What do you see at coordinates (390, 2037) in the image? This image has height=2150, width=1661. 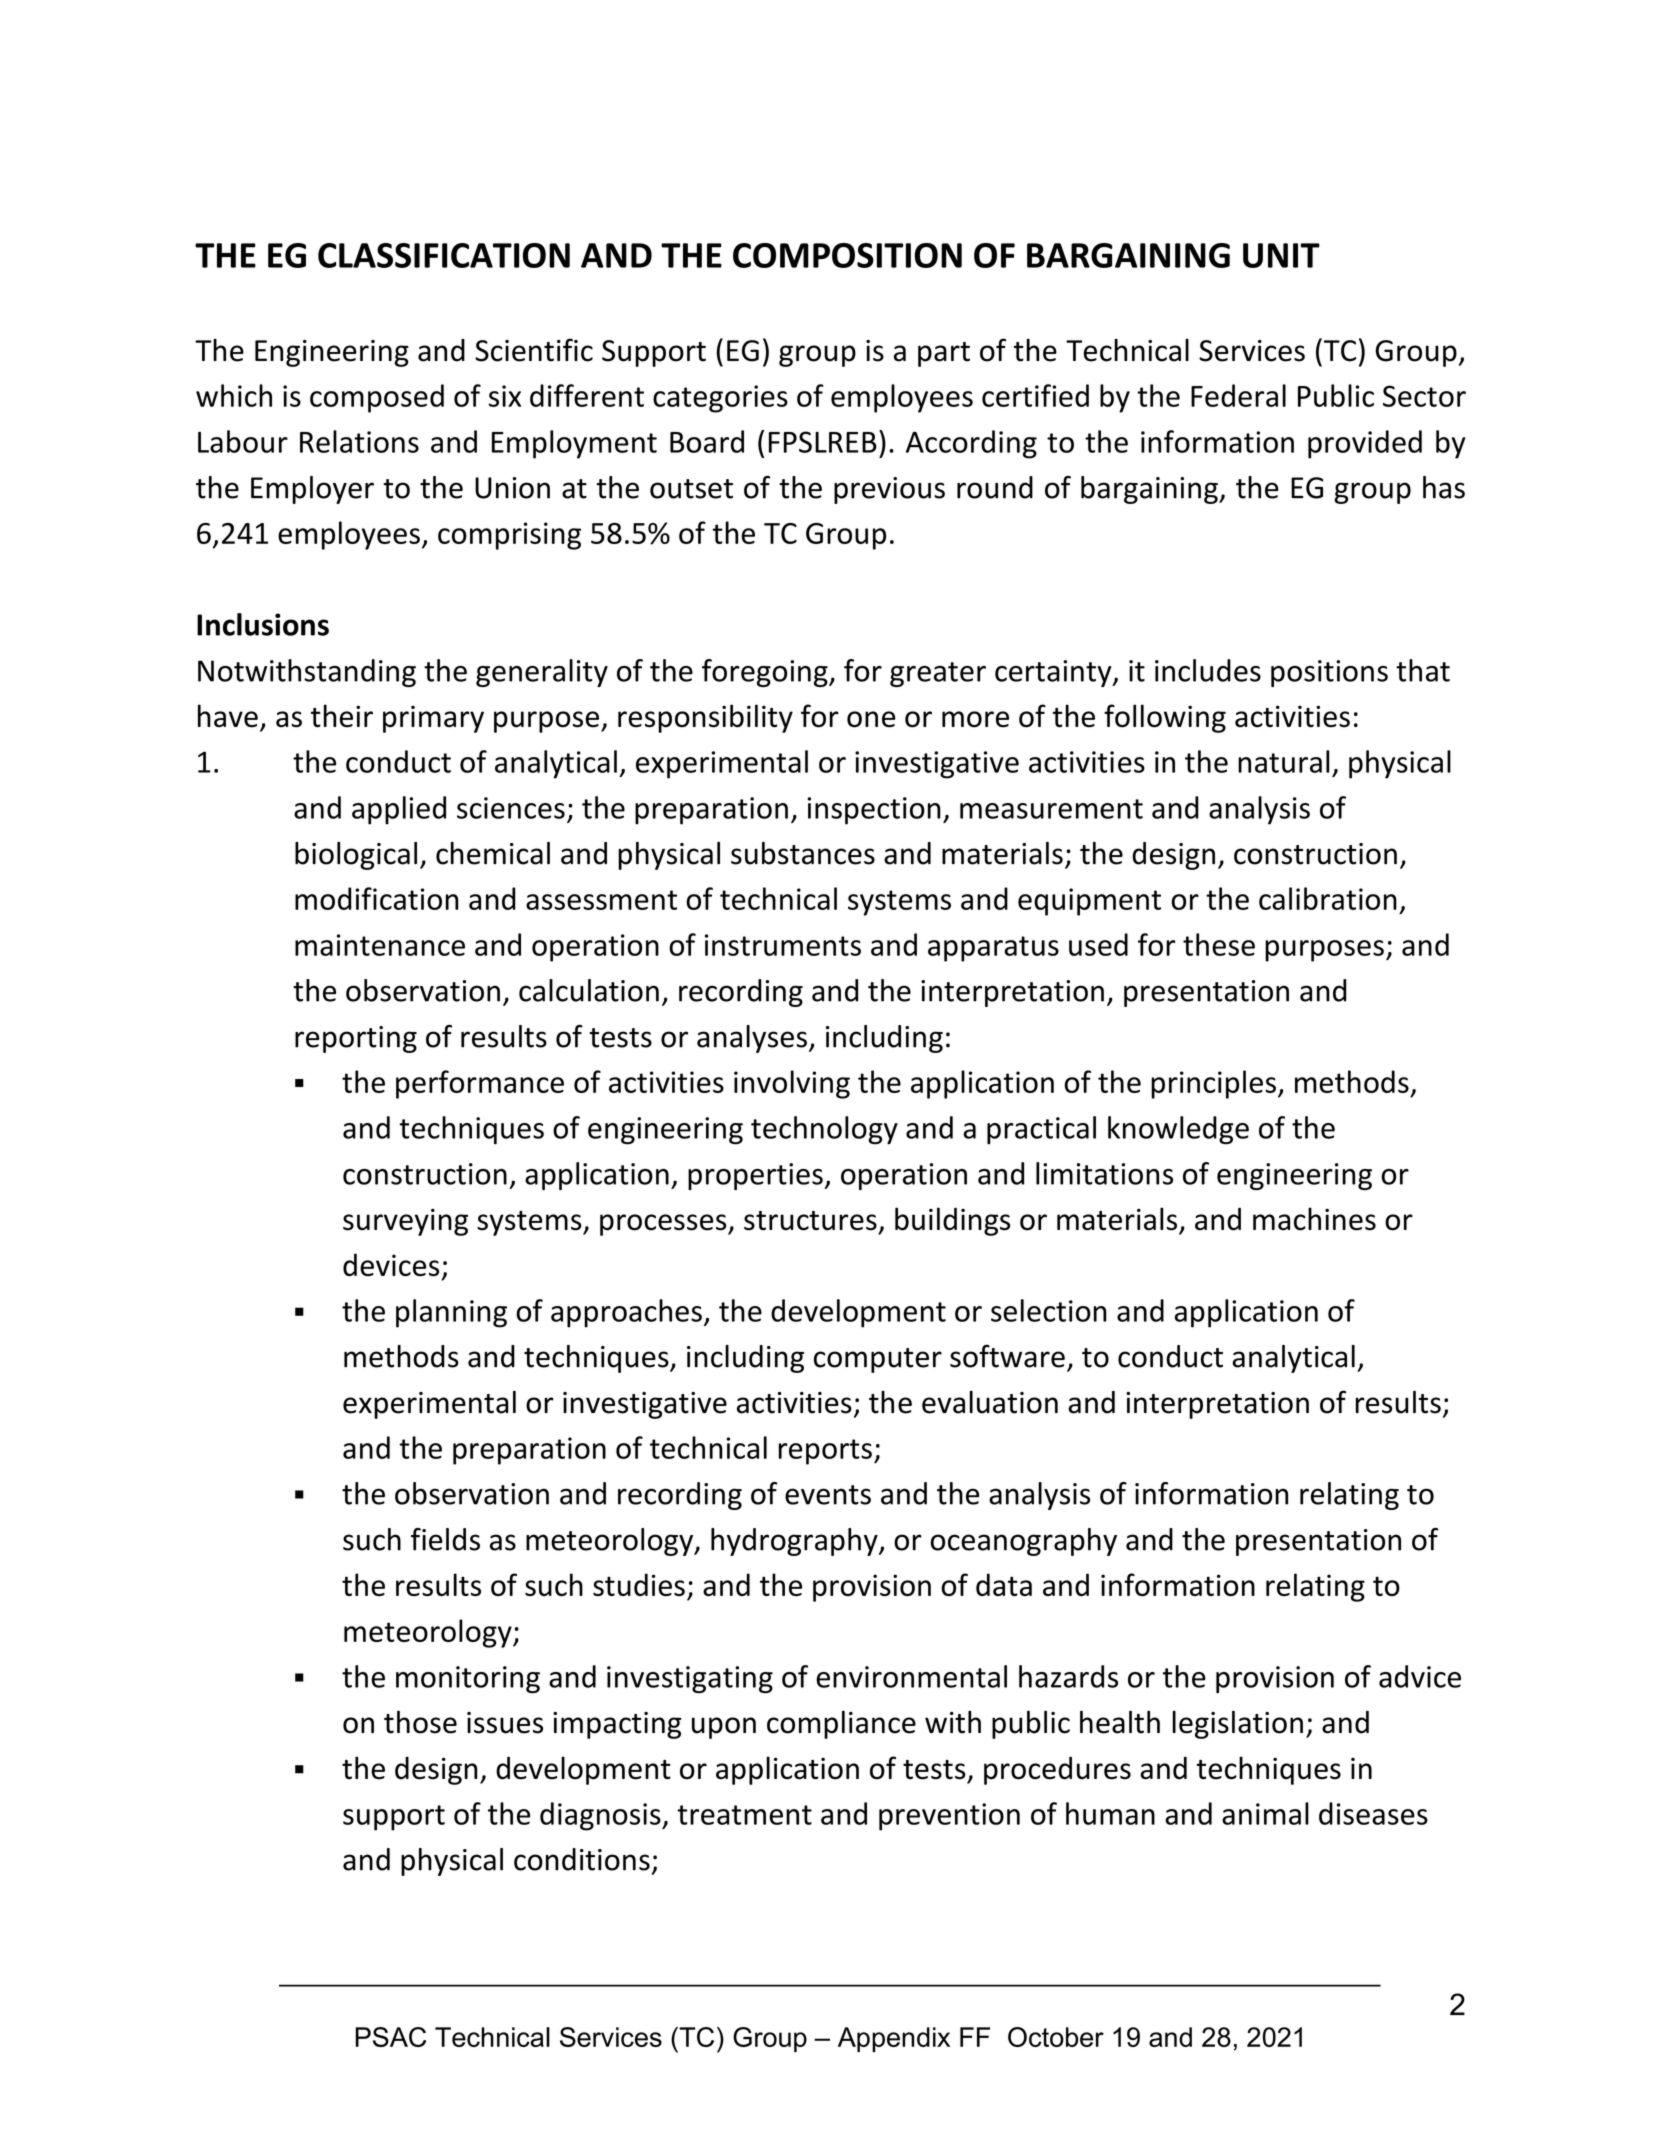 I see `PSAC` at bounding box center [390, 2037].
